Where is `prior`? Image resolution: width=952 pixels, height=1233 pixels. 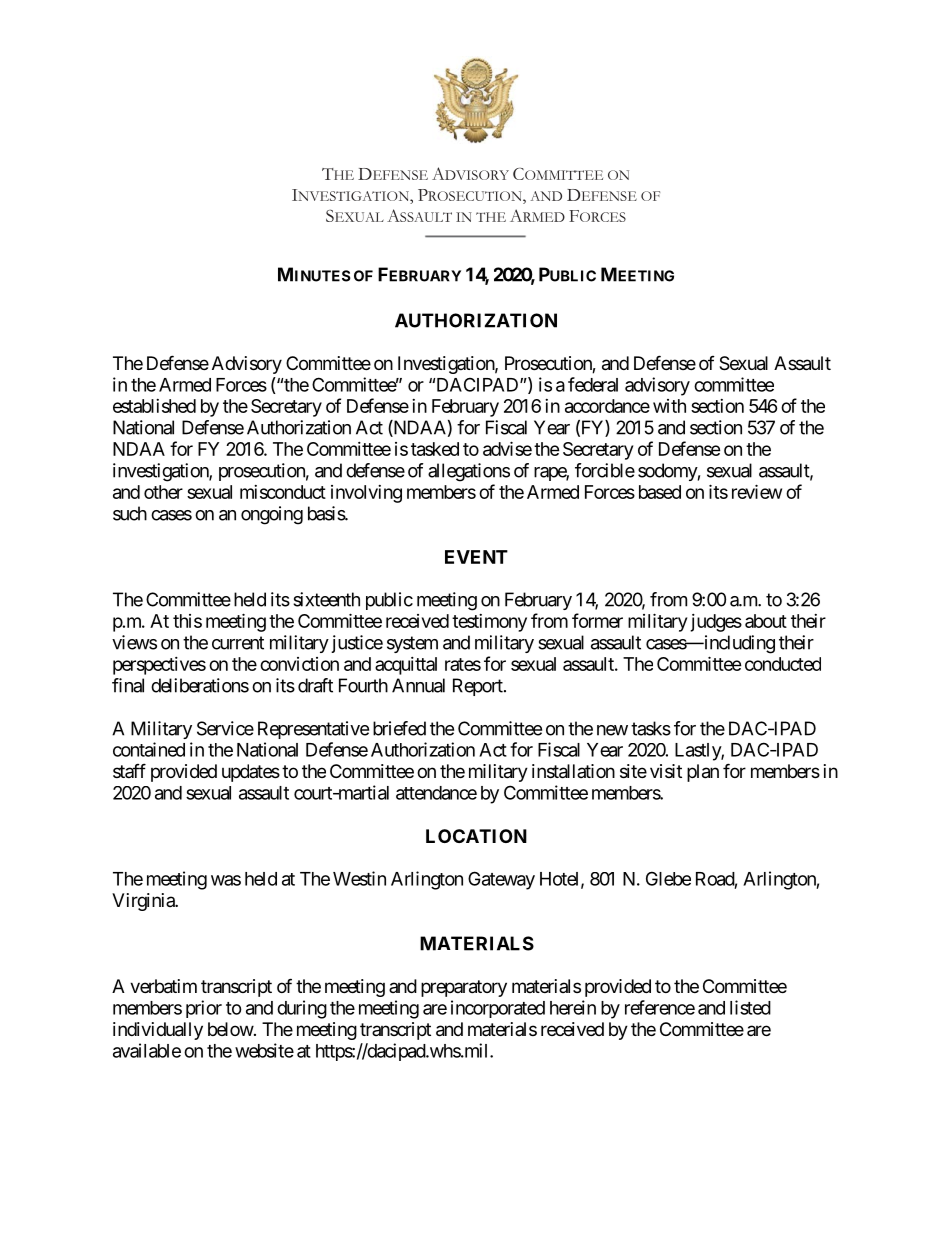 prior is located at coordinates (204, 1009).
